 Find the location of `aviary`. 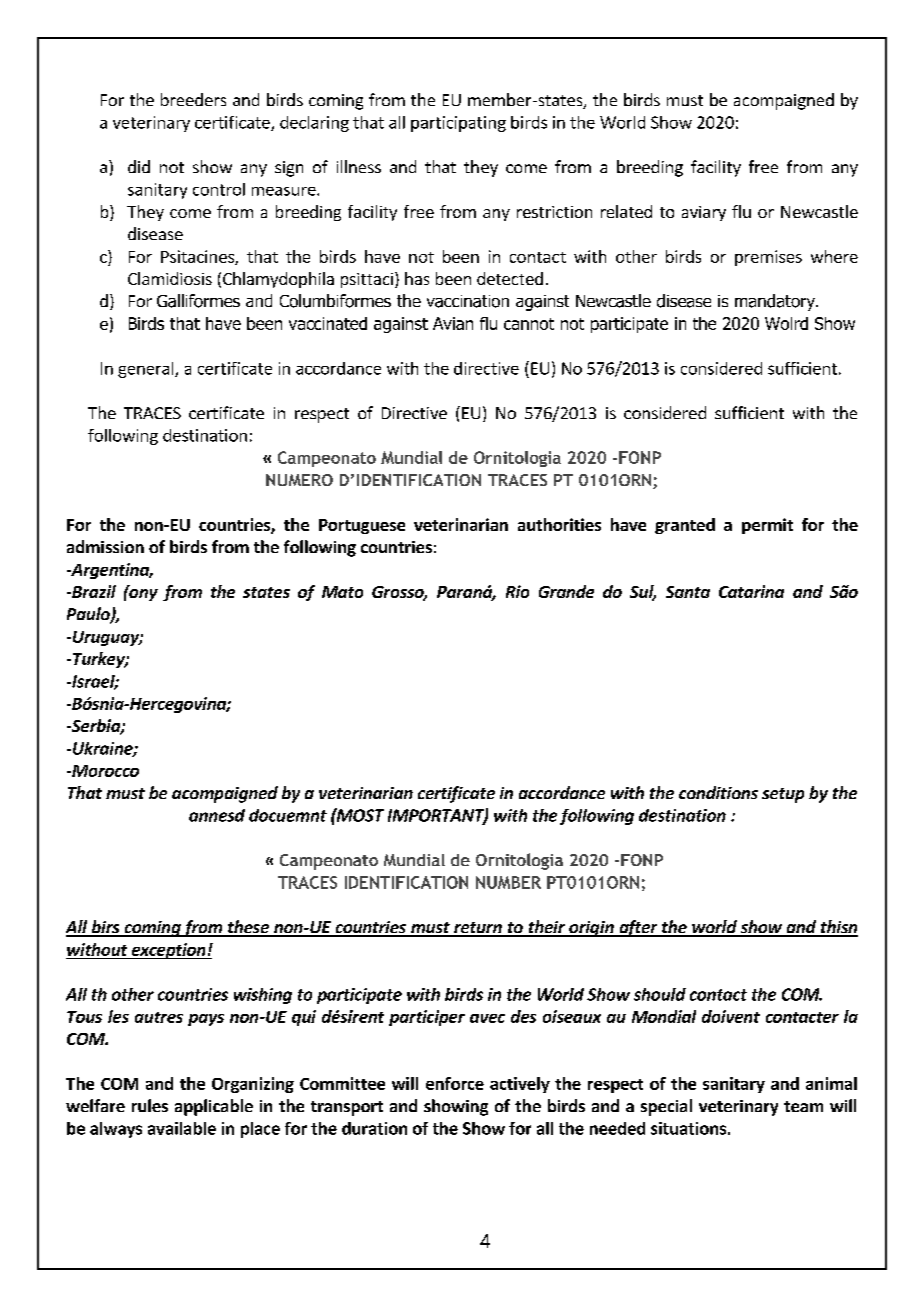

aviary is located at coordinates (704, 213).
